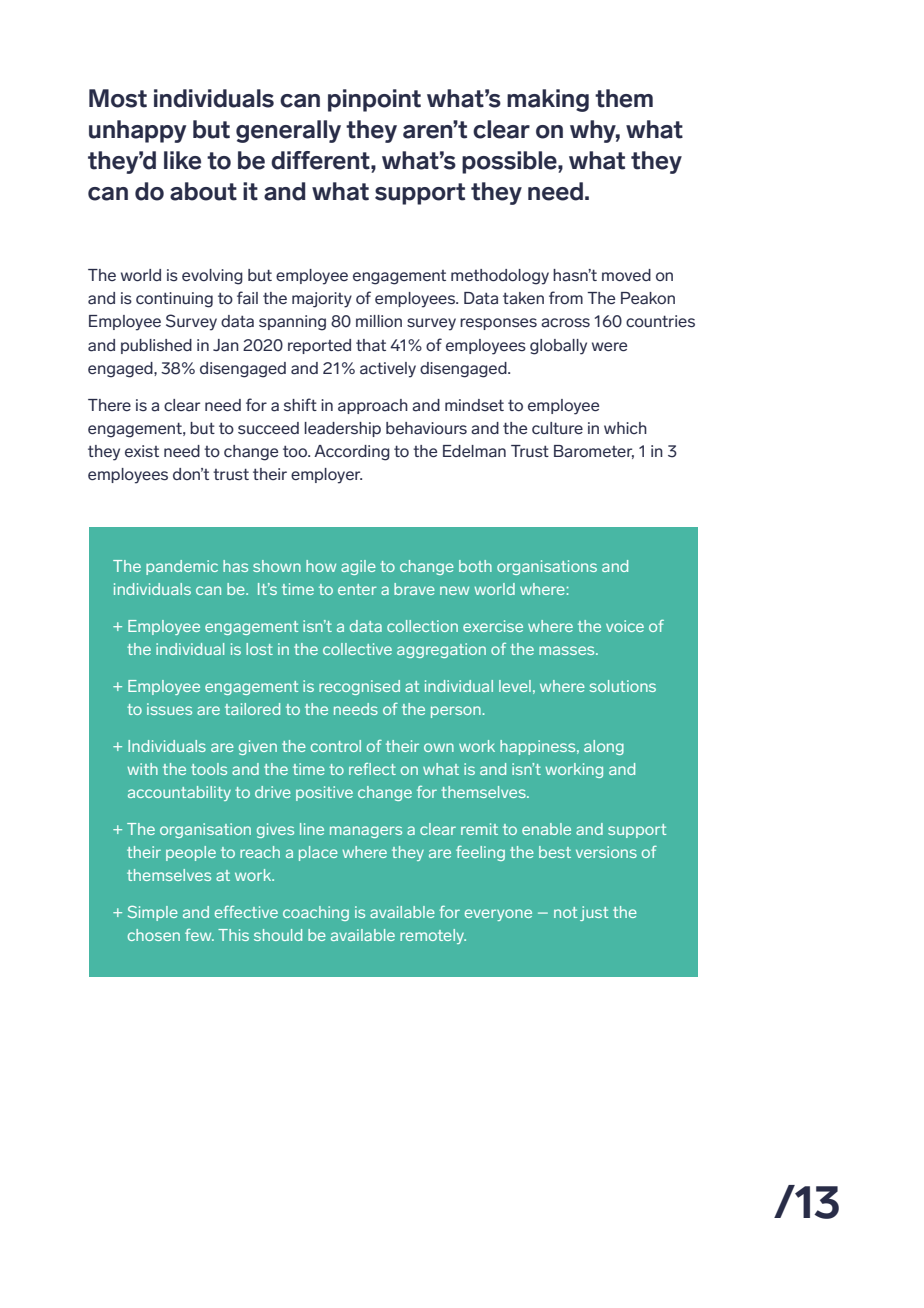 This screenshot has width=924, height=1308. I want to click on along, so click(604, 747).
